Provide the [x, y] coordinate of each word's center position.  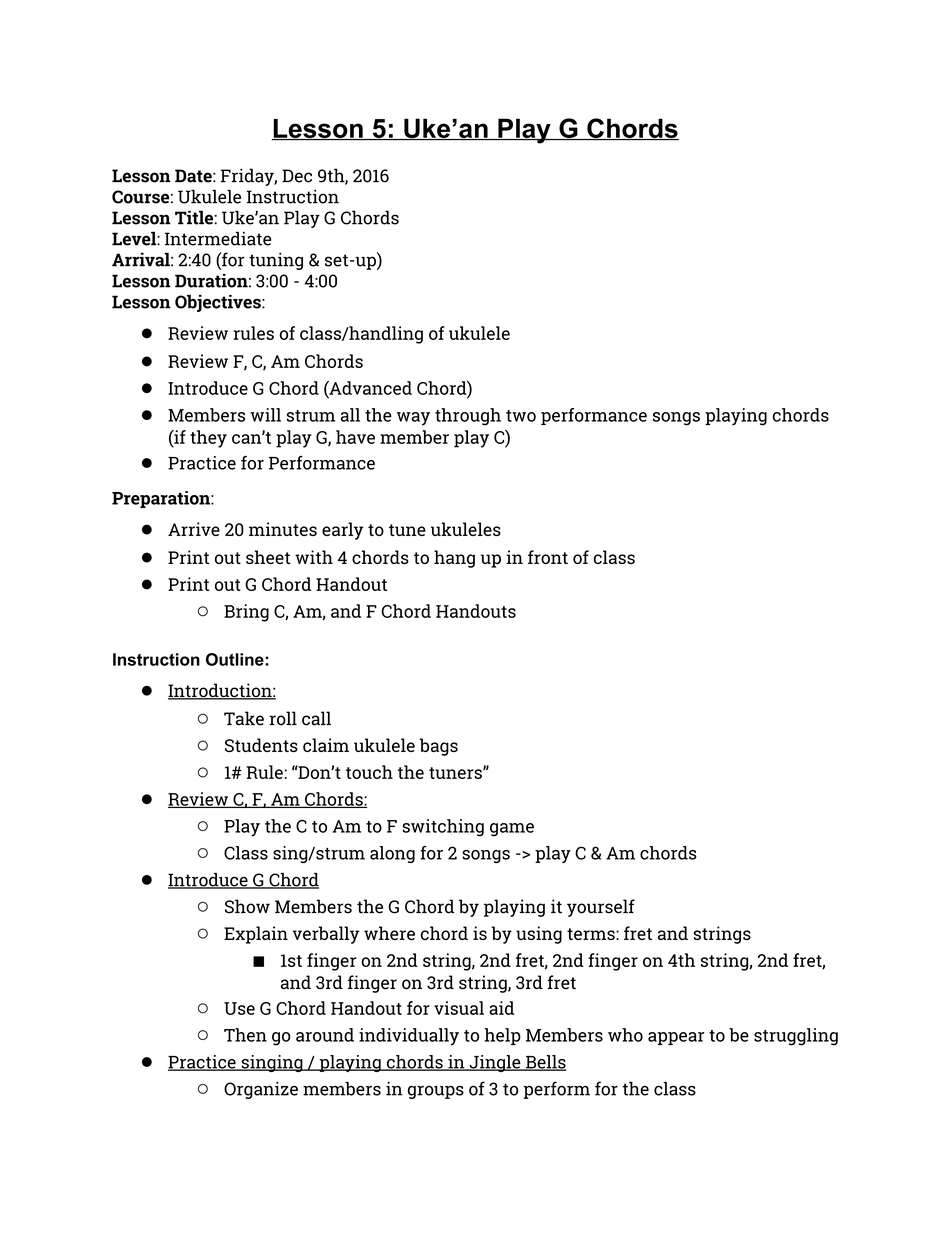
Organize [261, 1090]
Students [261, 745]
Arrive [194, 529]
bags [439, 747]
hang [454, 559]
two [521, 416]
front [548, 557]
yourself [601, 908]
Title [194, 218]
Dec [297, 176]
